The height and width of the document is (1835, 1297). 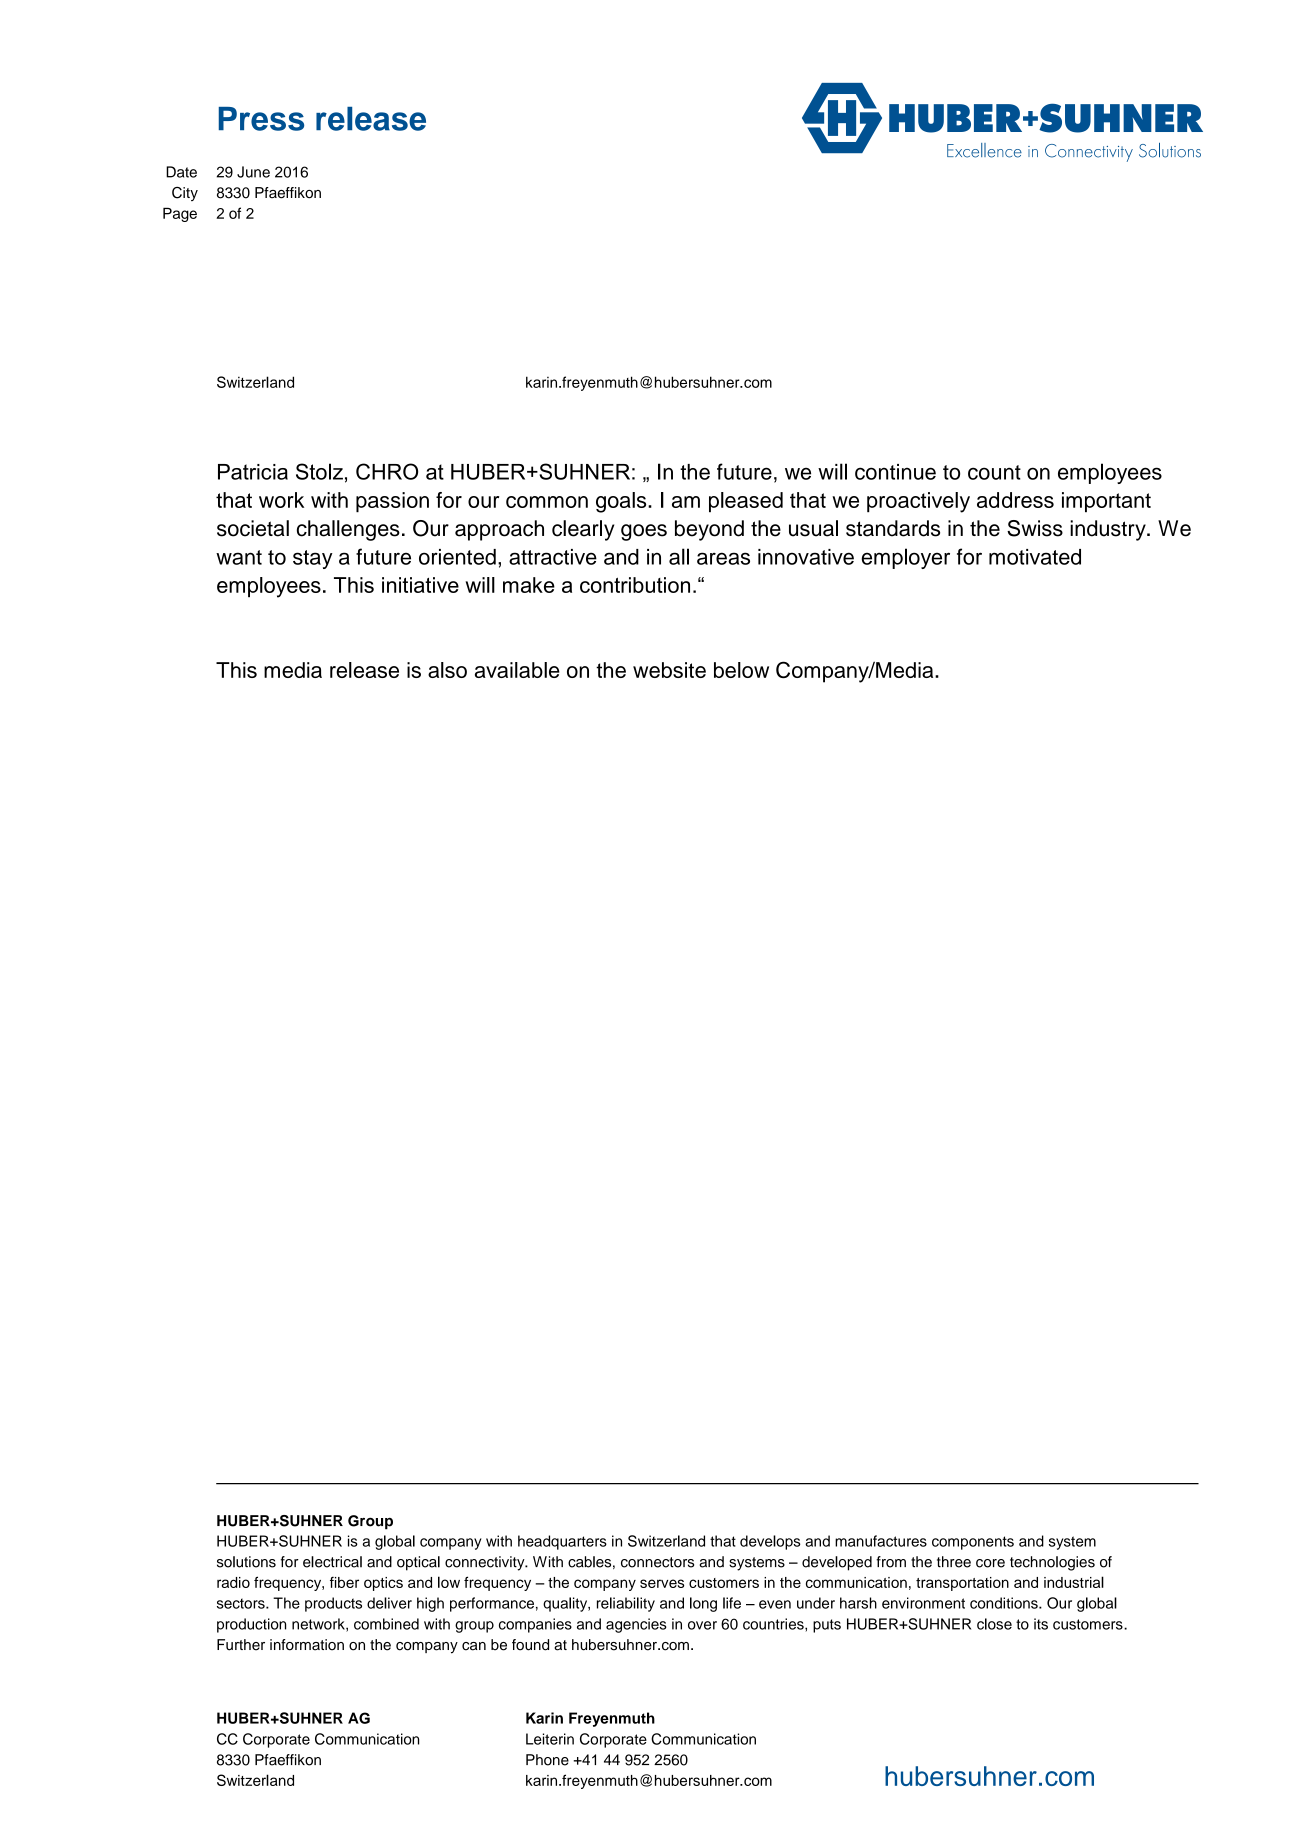 What do you see at coordinates (253, 172) in the document?
I see `June` at bounding box center [253, 172].
